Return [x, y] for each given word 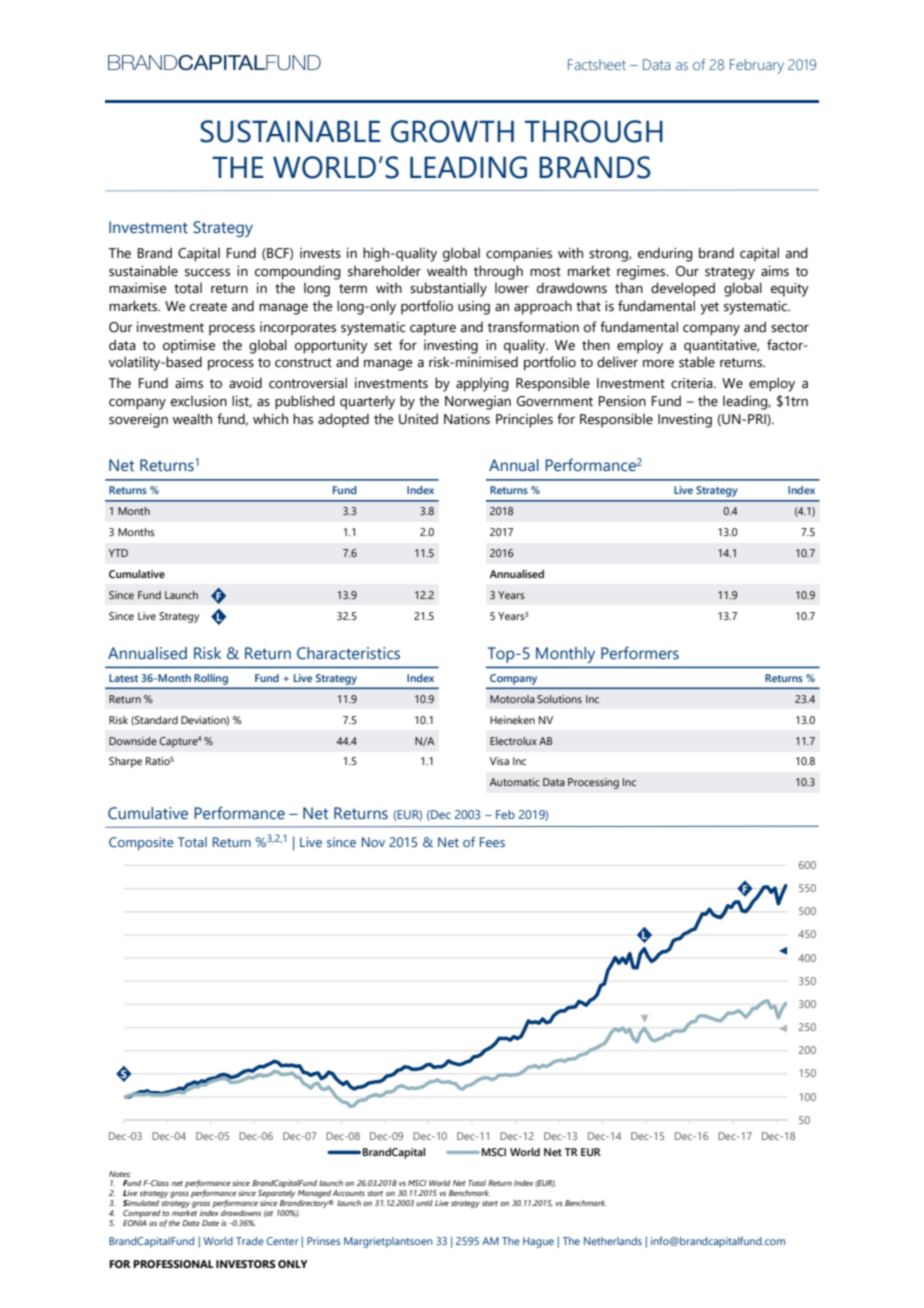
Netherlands [613, 1241]
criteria [693, 383]
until [424, 1203]
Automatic [515, 782]
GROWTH [452, 131]
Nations [467, 419]
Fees [492, 842]
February [757, 66]
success [207, 272]
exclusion [199, 401]
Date [210, 1223]
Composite [141, 843]
